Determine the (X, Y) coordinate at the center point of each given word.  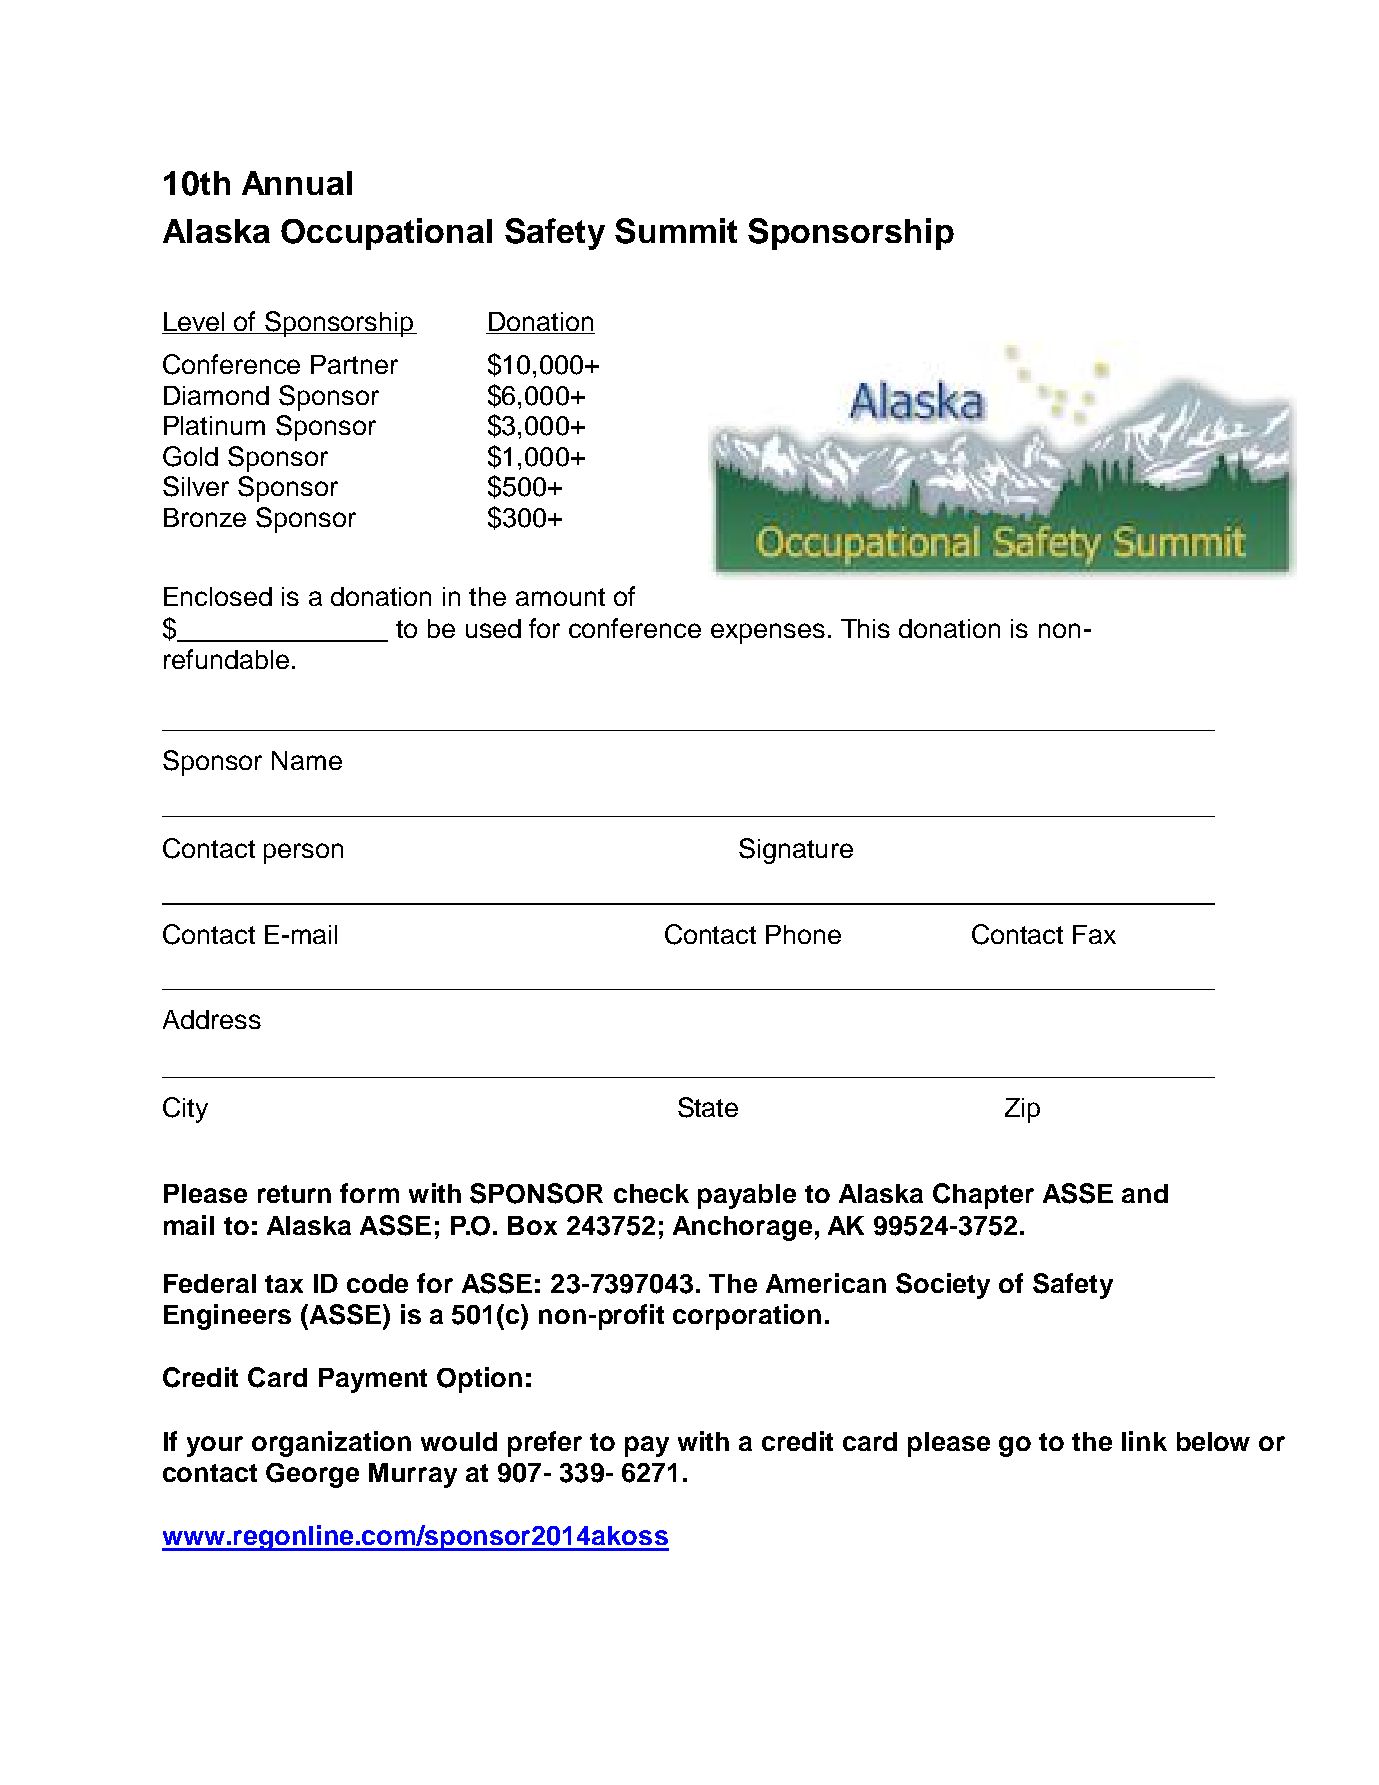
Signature (796, 851)
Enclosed (218, 596)
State (708, 1107)
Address (212, 1019)
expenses (768, 633)
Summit (676, 231)
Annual (297, 183)
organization (331, 1444)
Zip (1022, 1110)
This (865, 628)
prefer (545, 1444)
